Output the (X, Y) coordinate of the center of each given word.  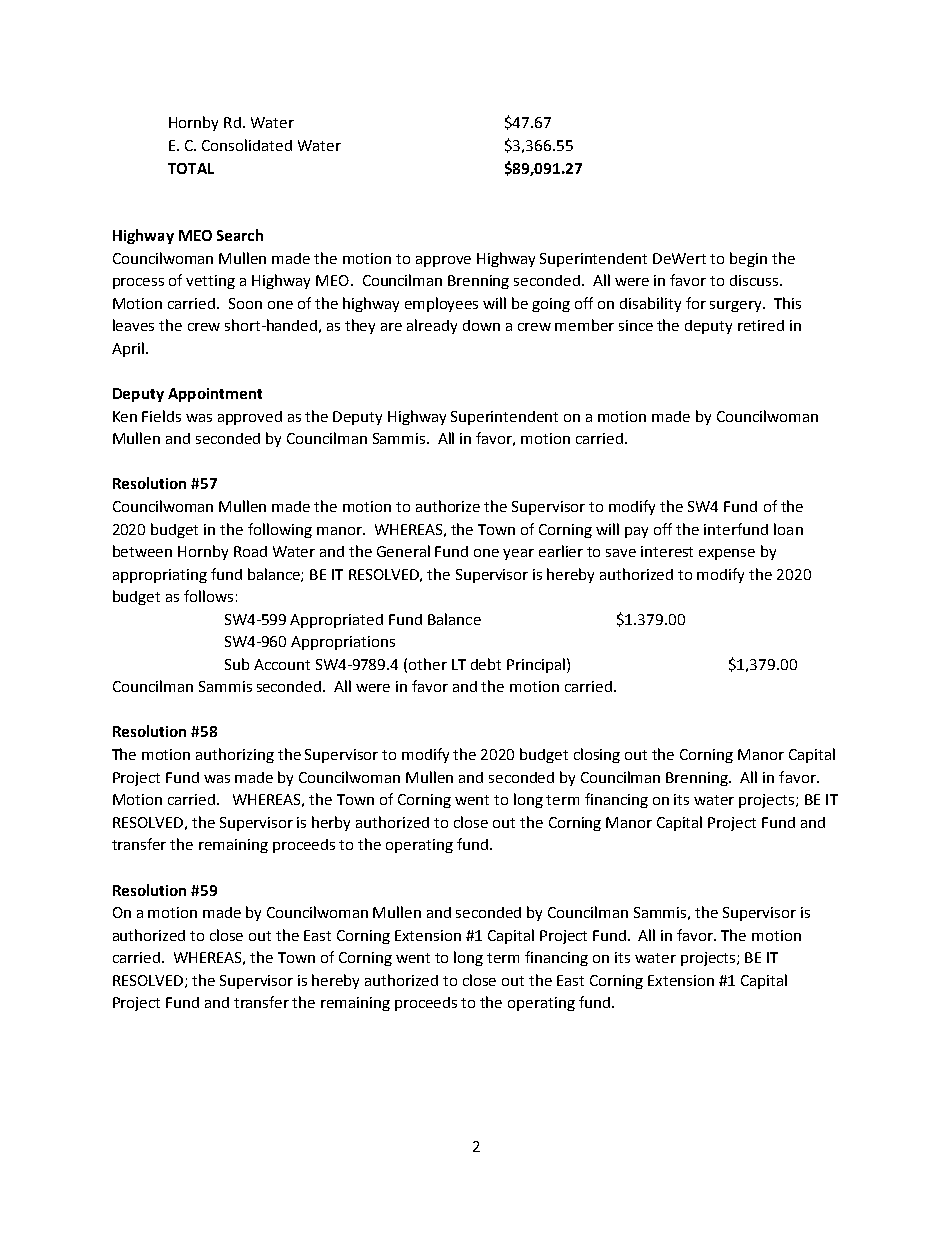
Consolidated (247, 145)
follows (208, 596)
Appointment (215, 395)
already (432, 326)
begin (748, 259)
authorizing (235, 755)
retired (761, 325)
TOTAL (191, 168)
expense (727, 554)
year (518, 554)
